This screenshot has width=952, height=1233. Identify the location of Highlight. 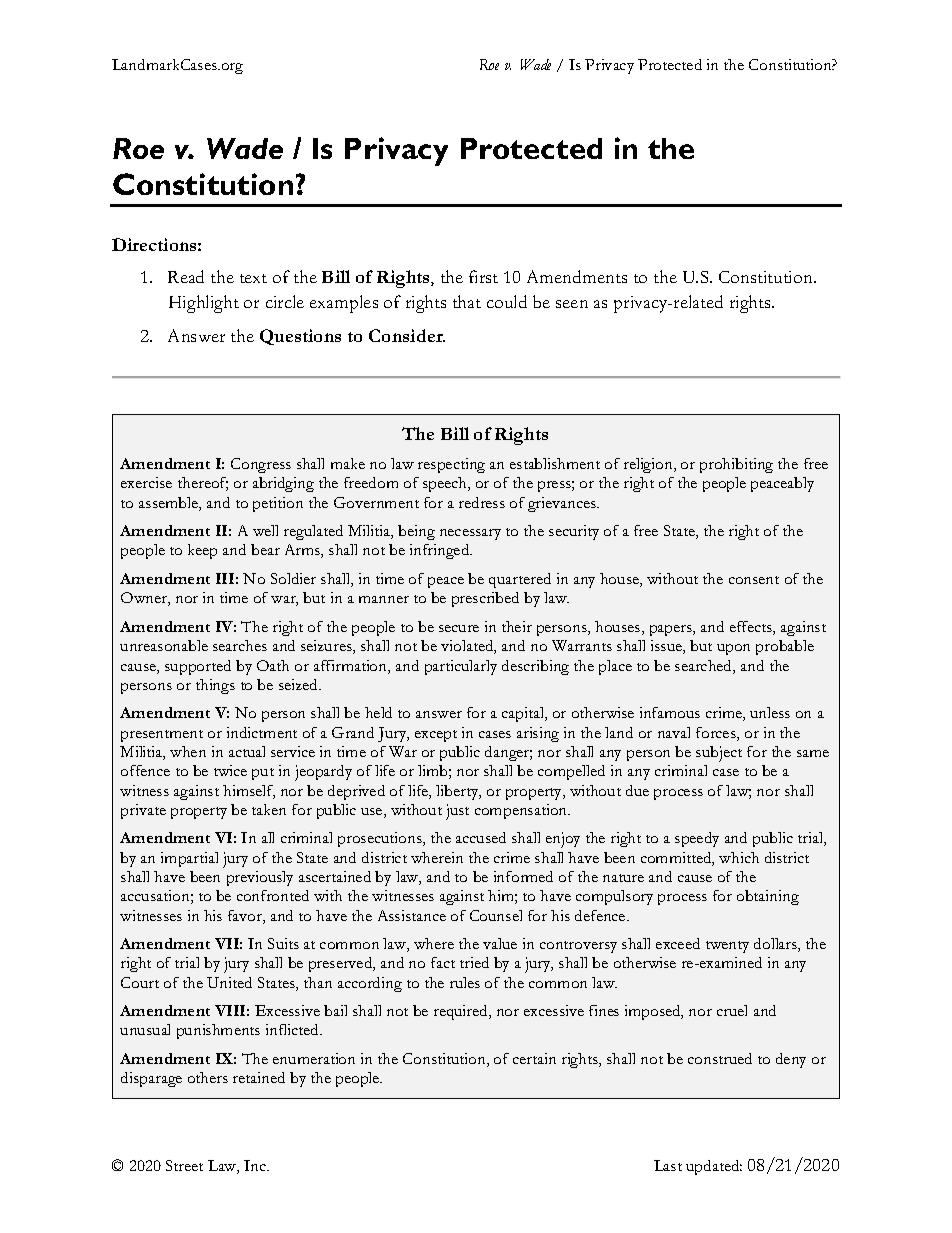
(204, 304).
